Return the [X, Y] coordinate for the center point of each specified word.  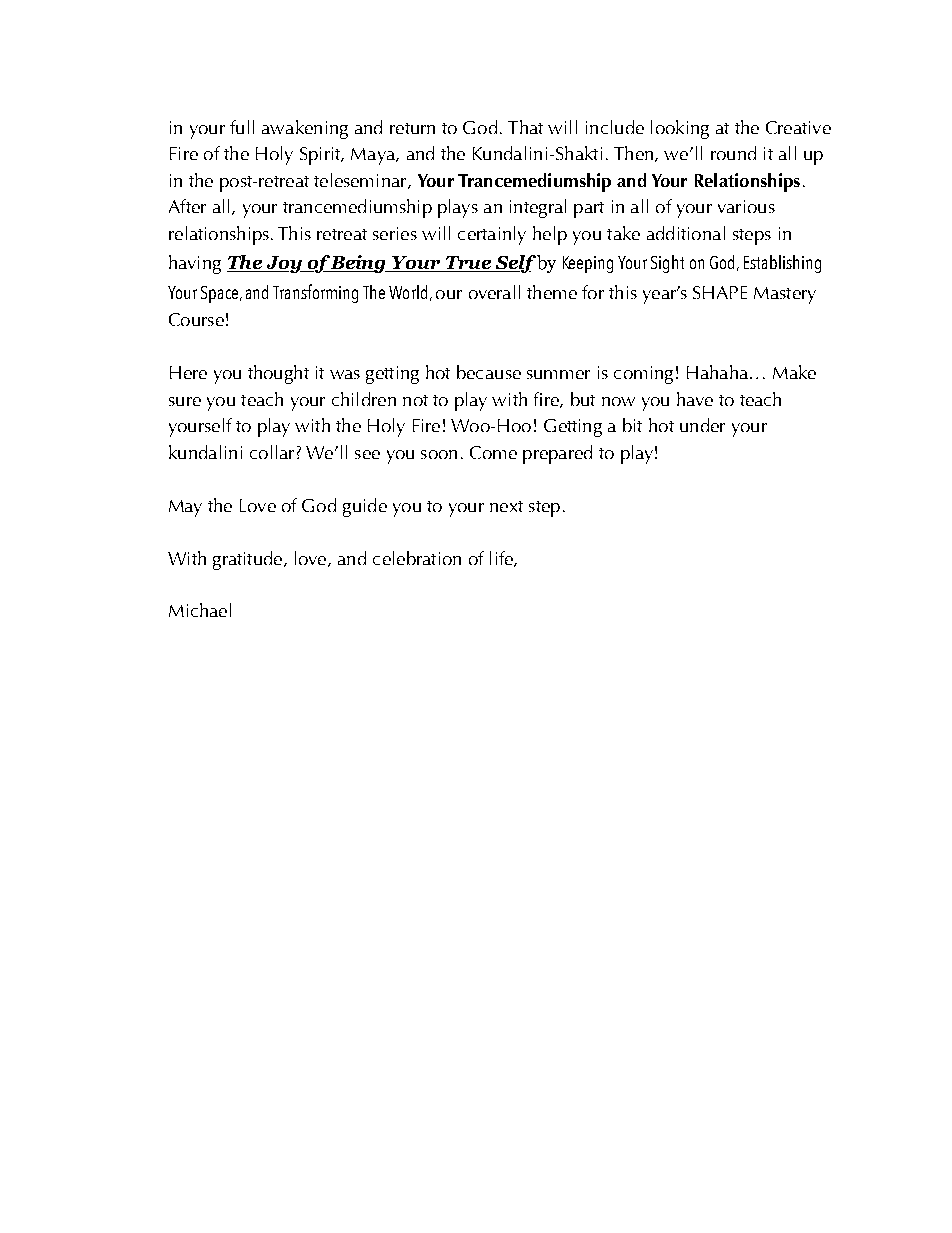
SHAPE [720, 292]
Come [493, 452]
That [525, 127]
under [702, 425]
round [733, 153]
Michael [200, 610]
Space [221, 294]
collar [272, 452]
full [242, 127]
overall [494, 292]
